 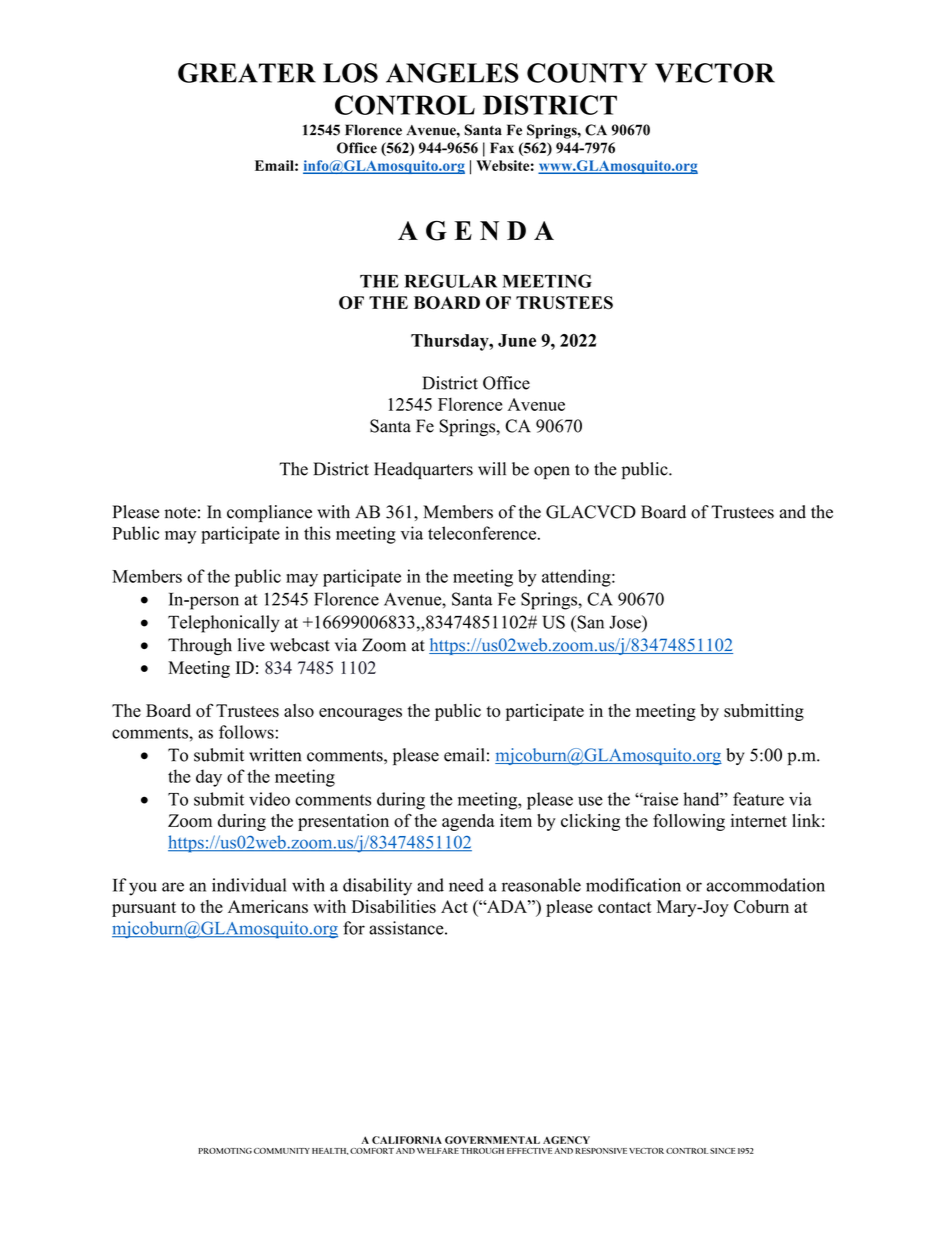 What do you see at coordinates (423, 470) in the document?
I see `Headquarters` at bounding box center [423, 470].
